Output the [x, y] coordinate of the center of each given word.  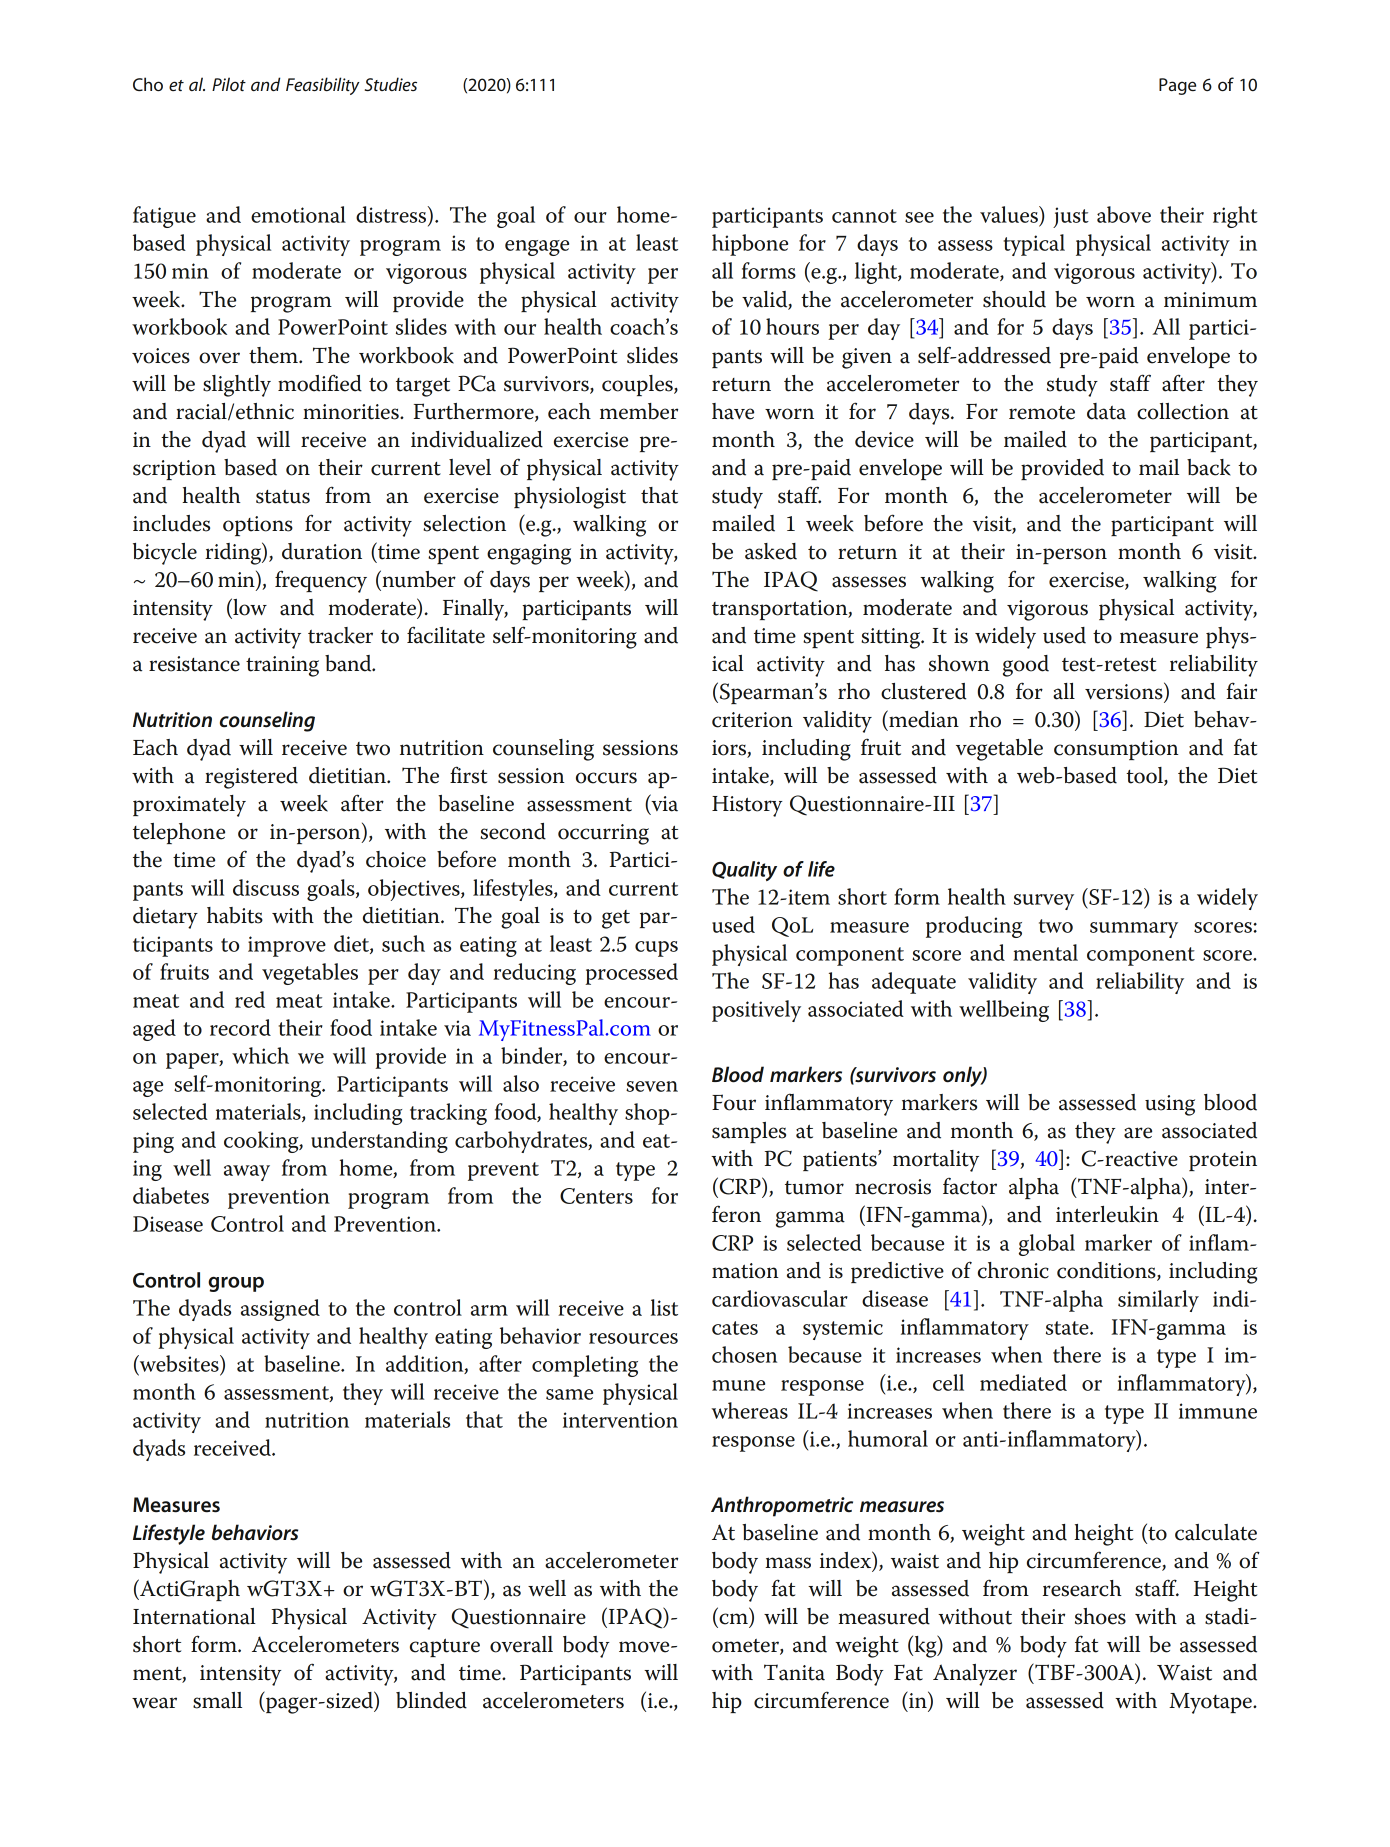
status [283, 497]
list [664, 1307]
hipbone [750, 245]
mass [788, 1563]
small [217, 1700]
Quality [744, 871]
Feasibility [323, 86]
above [1124, 214]
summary [1134, 930]
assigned [280, 1310]
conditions [1107, 1271]
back [1209, 467]
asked [771, 551]
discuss [266, 887]
